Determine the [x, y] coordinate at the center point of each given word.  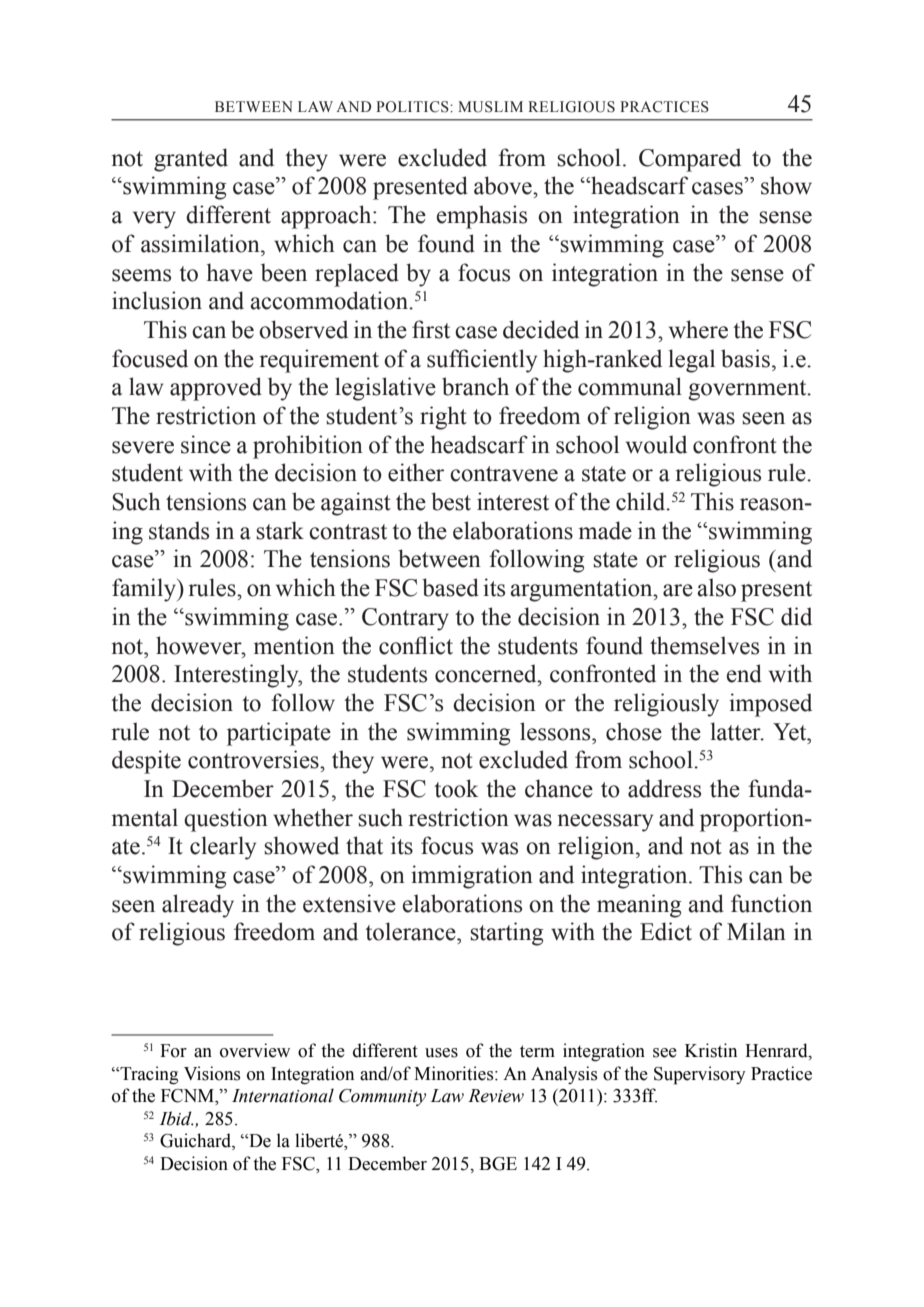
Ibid [177, 1118]
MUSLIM [490, 107]
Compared [690, 160]
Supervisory [700, 1075]
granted [191, 160]
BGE [498, 1164]
